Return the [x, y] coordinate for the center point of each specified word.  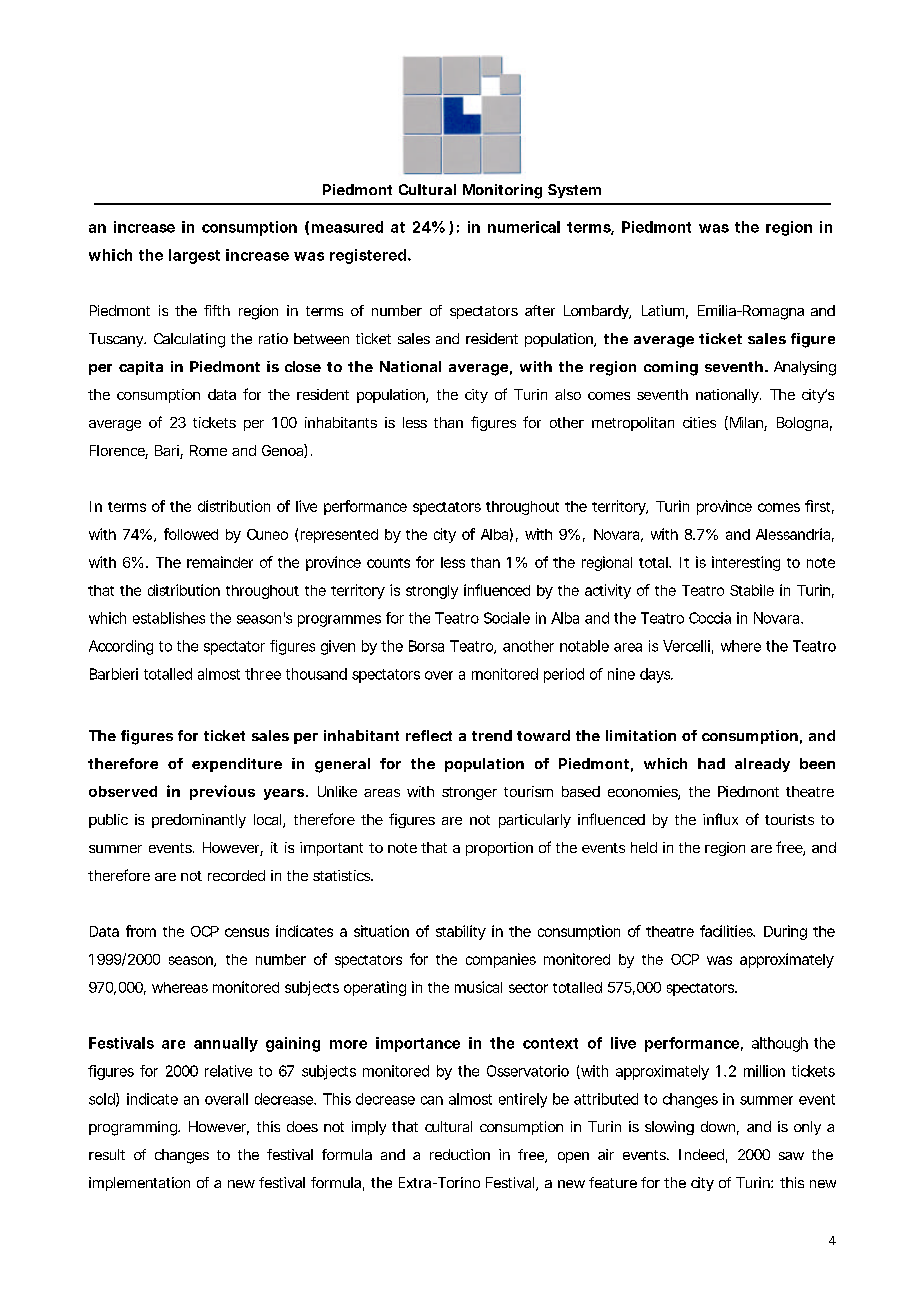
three [263, 674]
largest [194, 256]
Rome [208, 450]
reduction [460, 1154]
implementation [139, 1184]
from [141, 931]
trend [492, 735]
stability [461, 932]
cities [699, 422]
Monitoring [502, 191]
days [656, 675]
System [574, 191]
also [568, 394]
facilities [727, 931]
